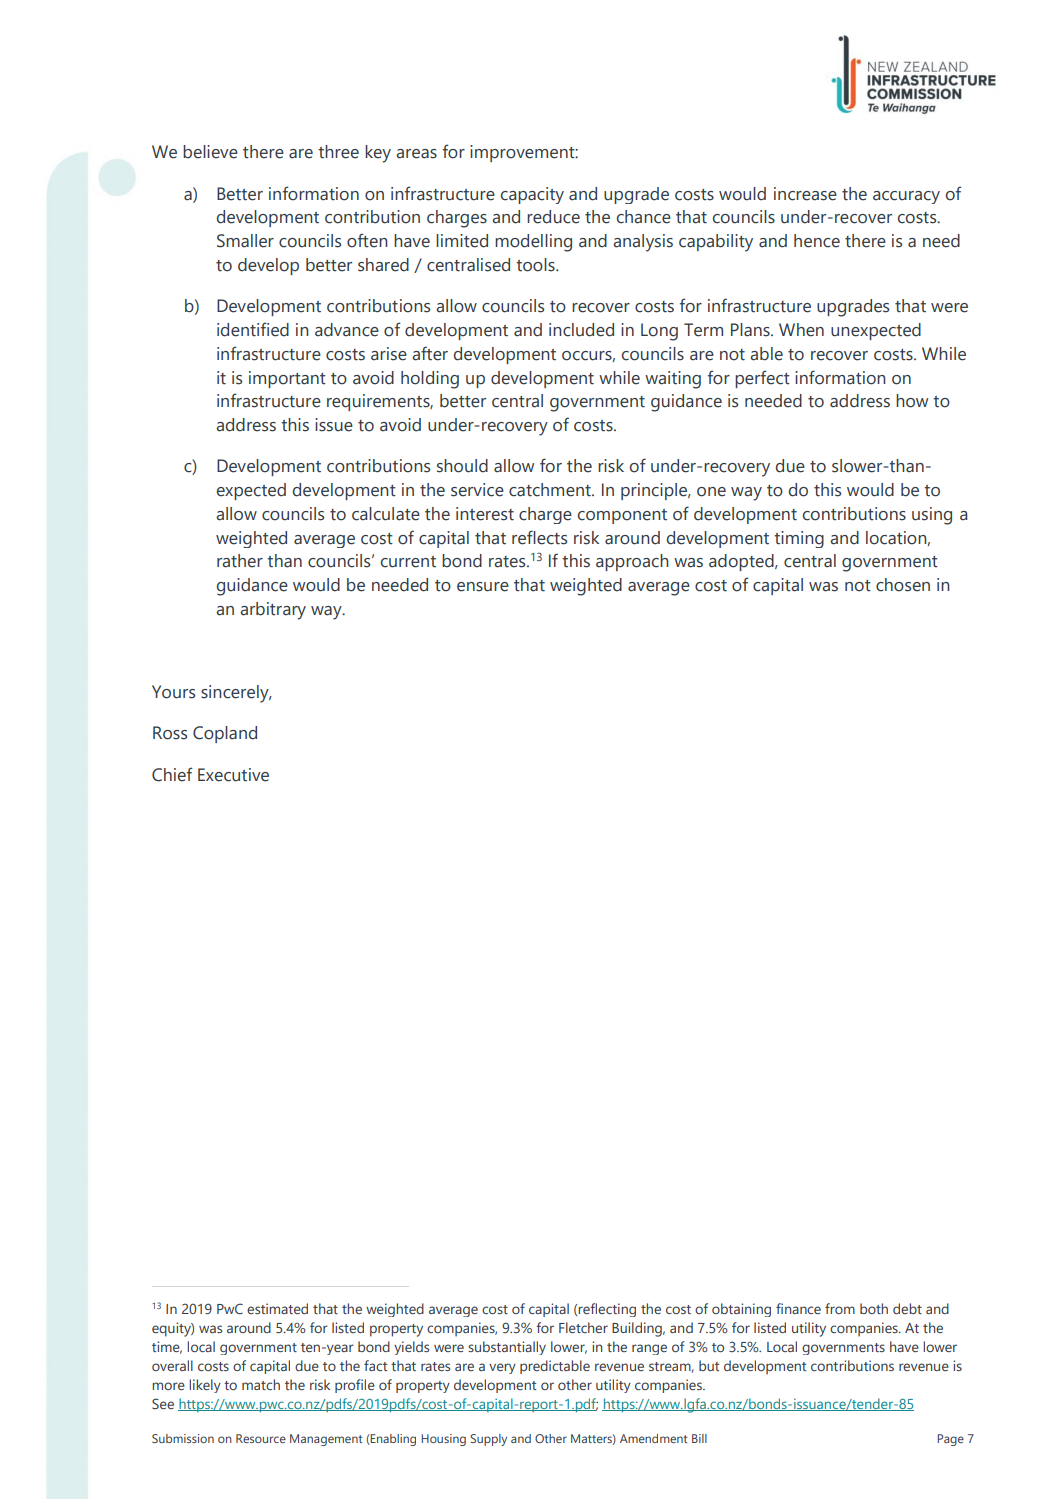 This screenshot has width=1062, height=1501. Describe the element at coordinates (273, 611) in the screenshot. I see `arbitrary` at that location.
